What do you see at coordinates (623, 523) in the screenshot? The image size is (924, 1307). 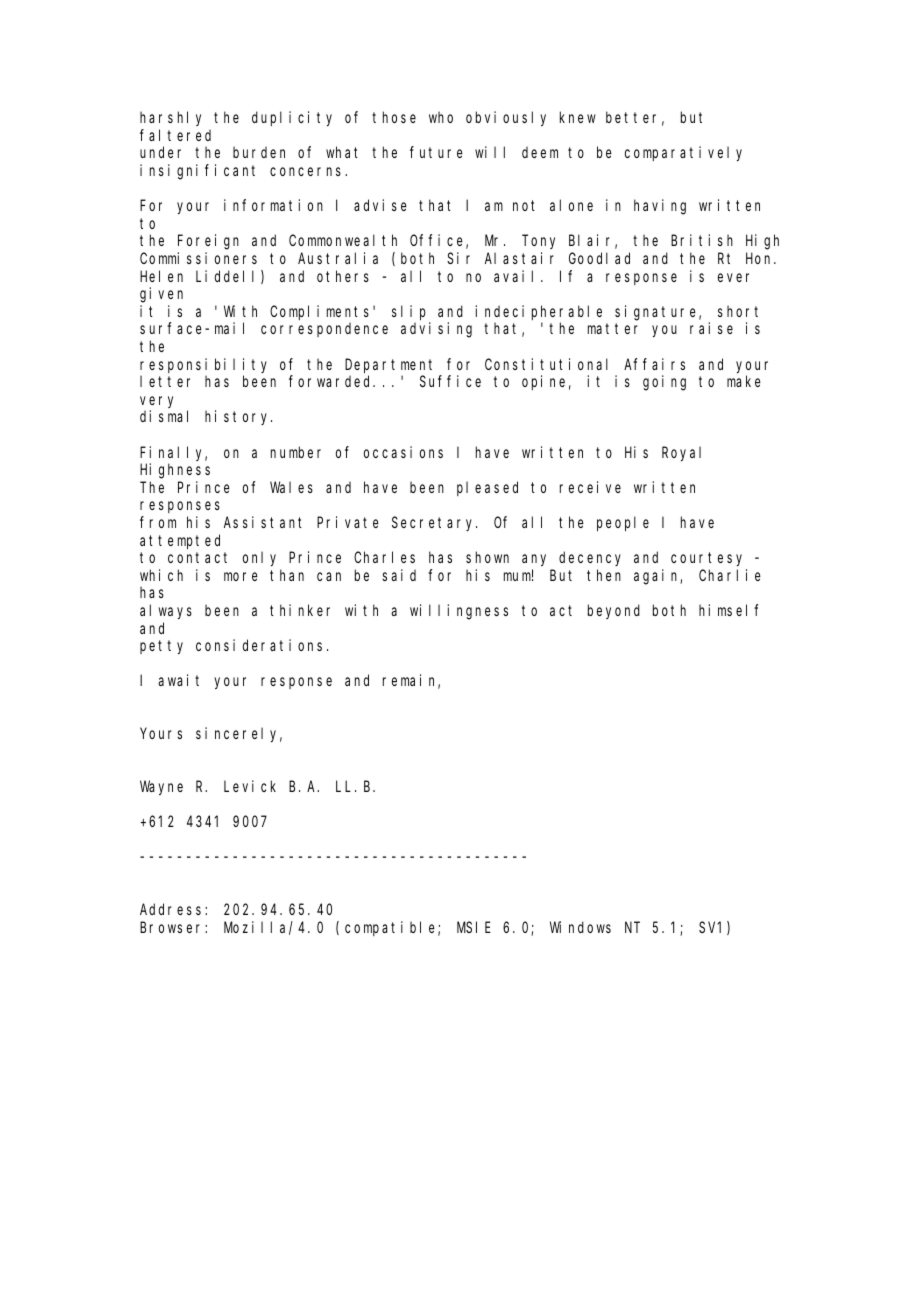 I see `people` at bounding box center [623, 523].
